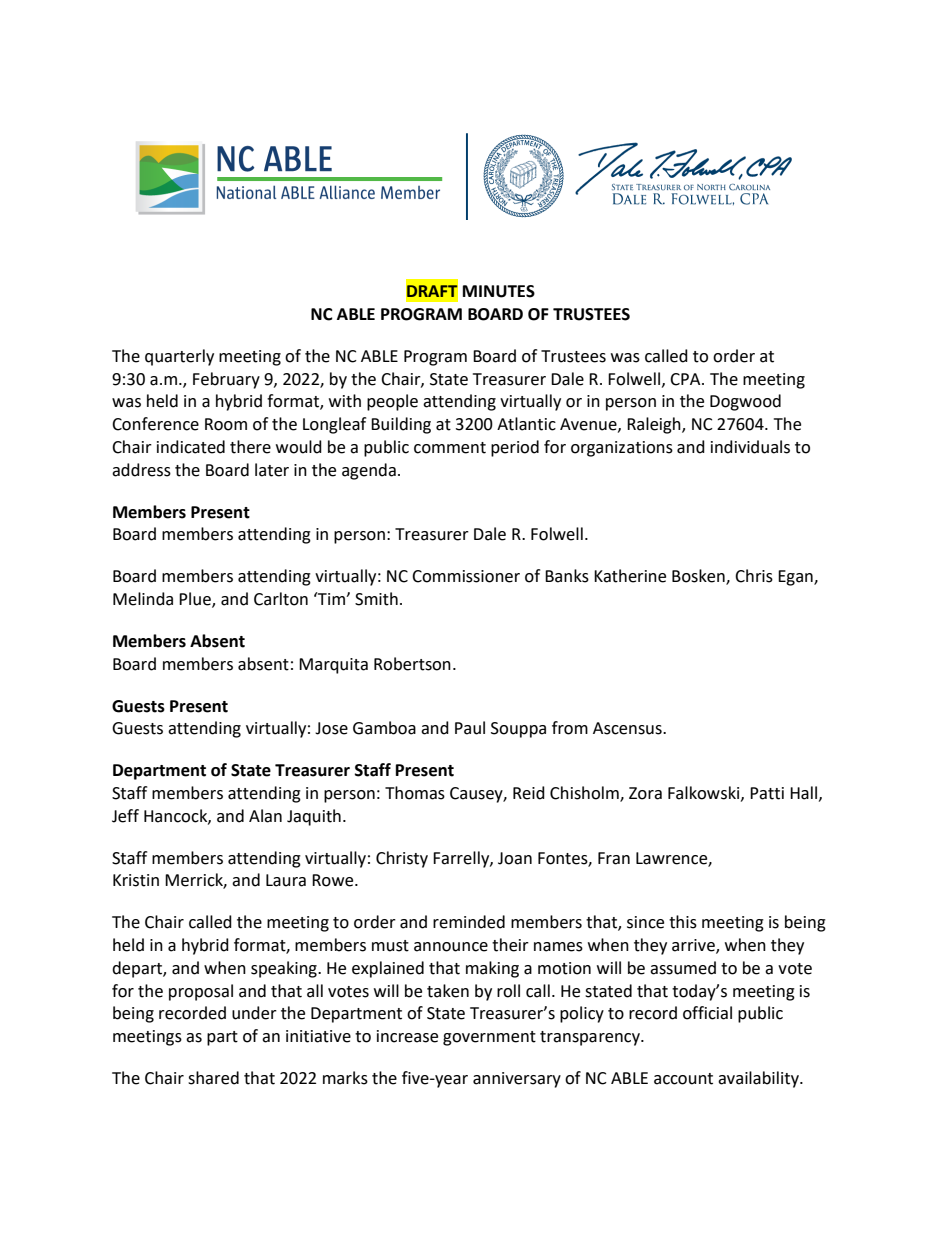  Describe the element at coordinates (515, 858) in the screenshot. I see `Joan` at that location.
